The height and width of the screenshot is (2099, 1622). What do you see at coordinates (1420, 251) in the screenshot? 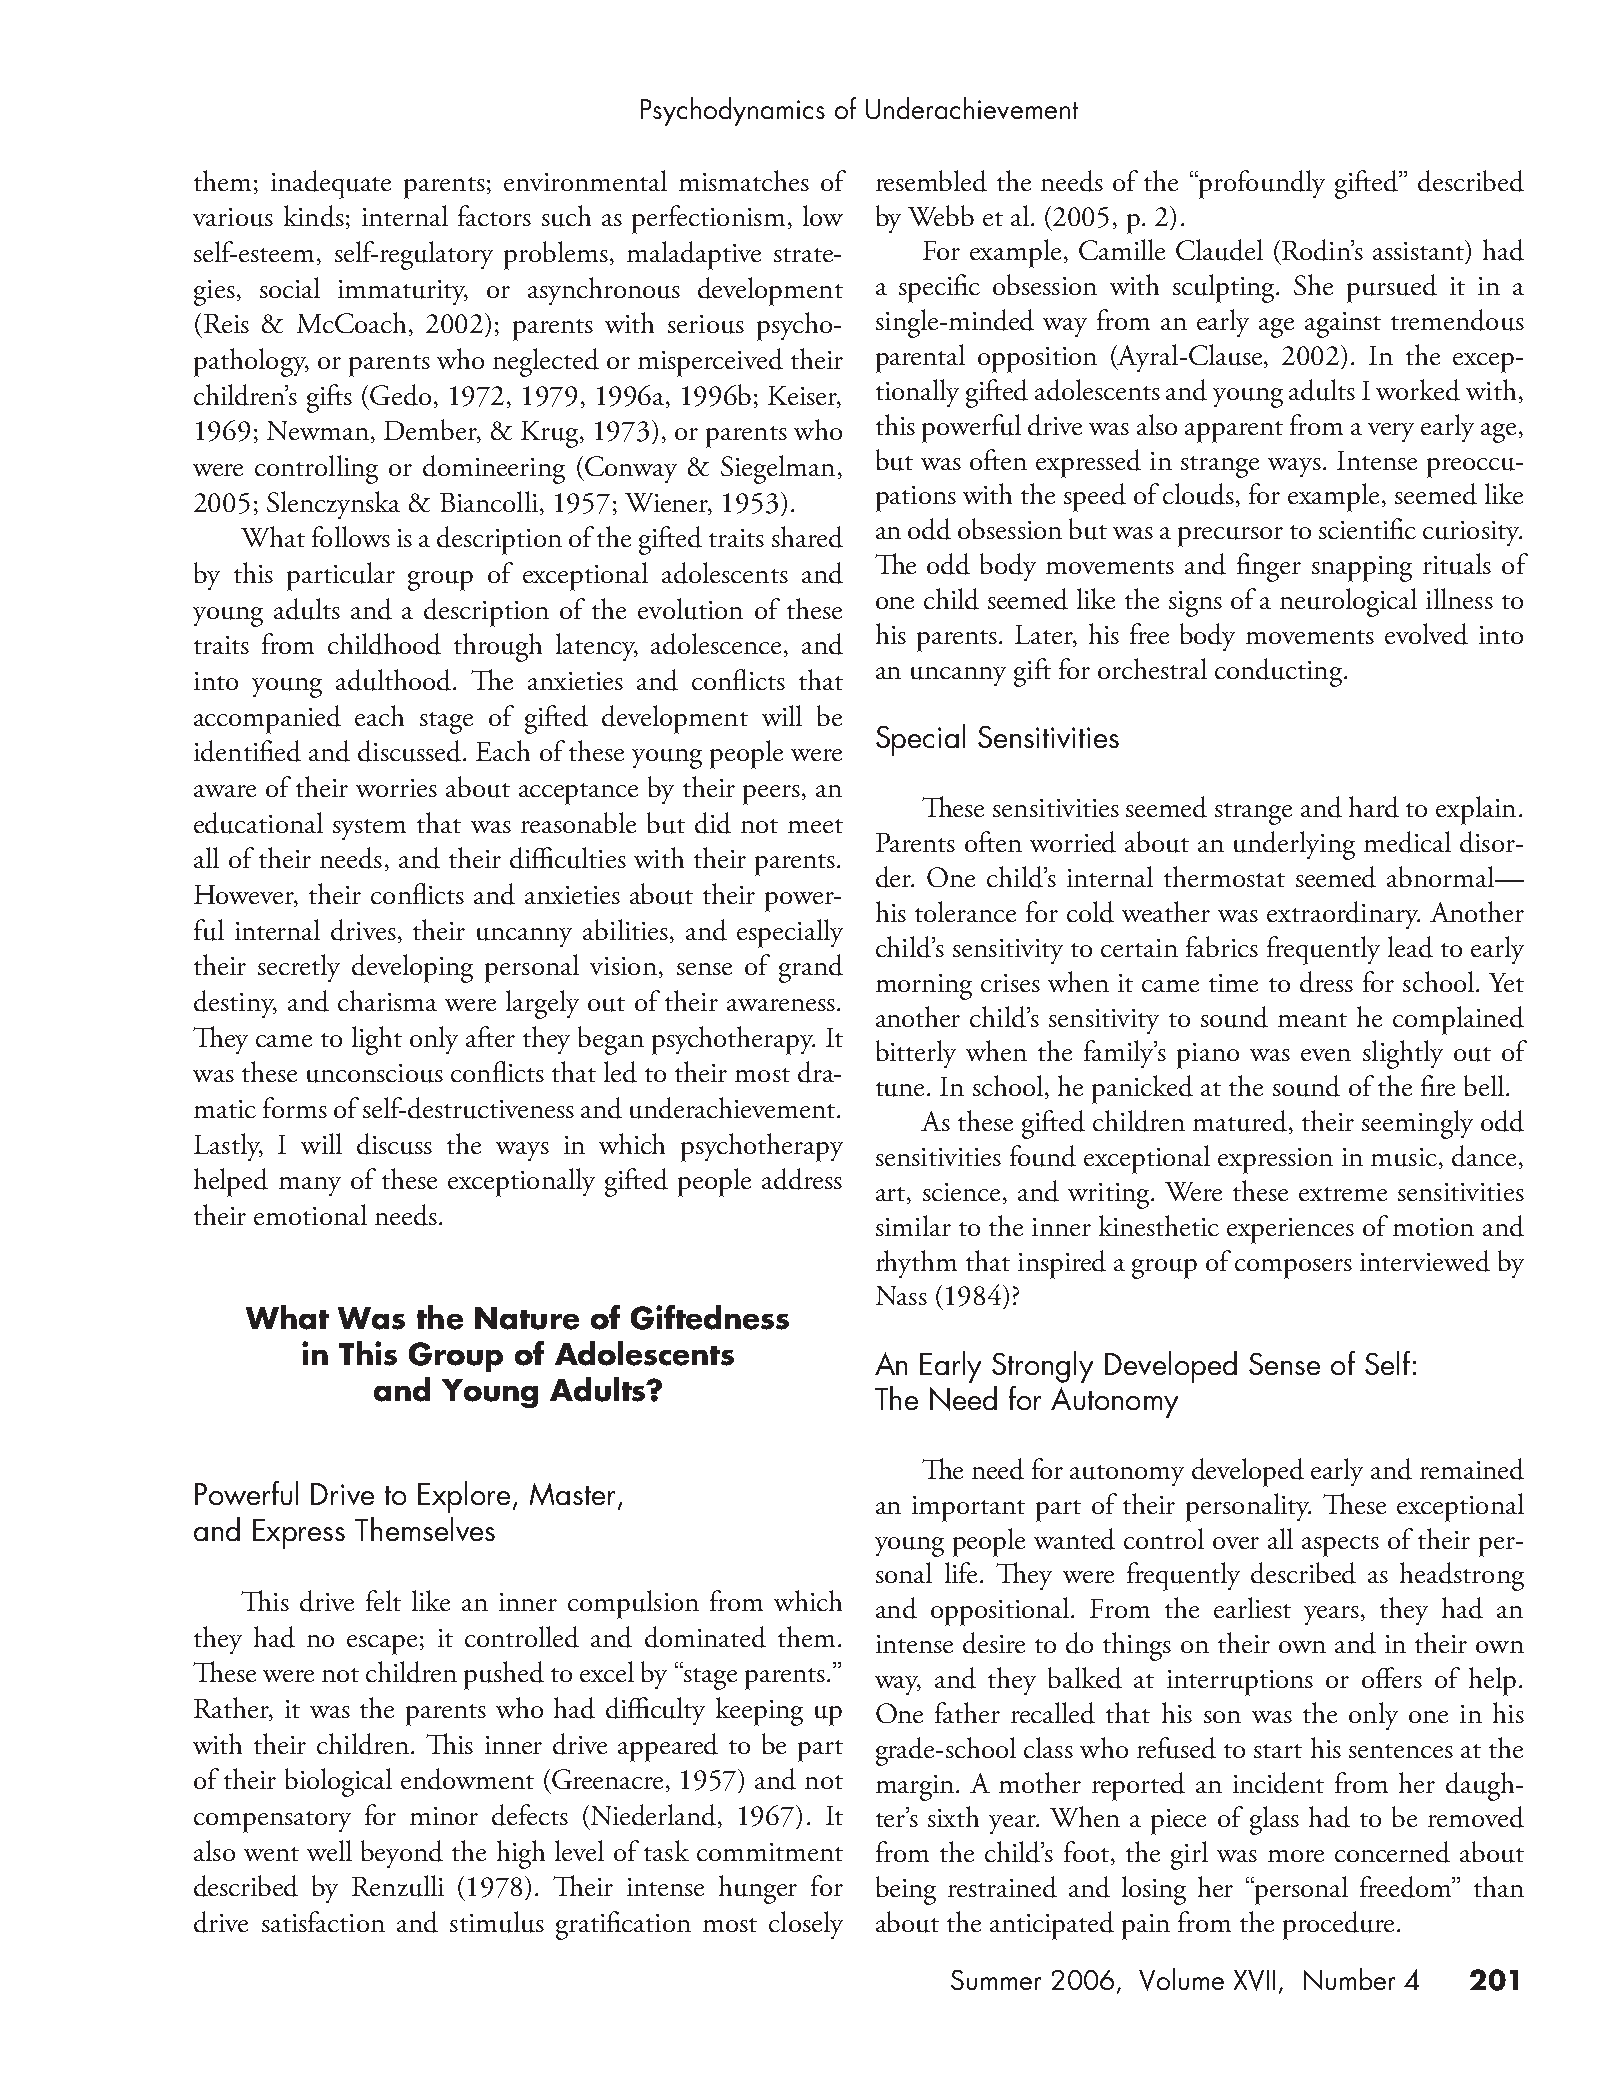
I see `assistant` at bounding box center [1420, 251].
